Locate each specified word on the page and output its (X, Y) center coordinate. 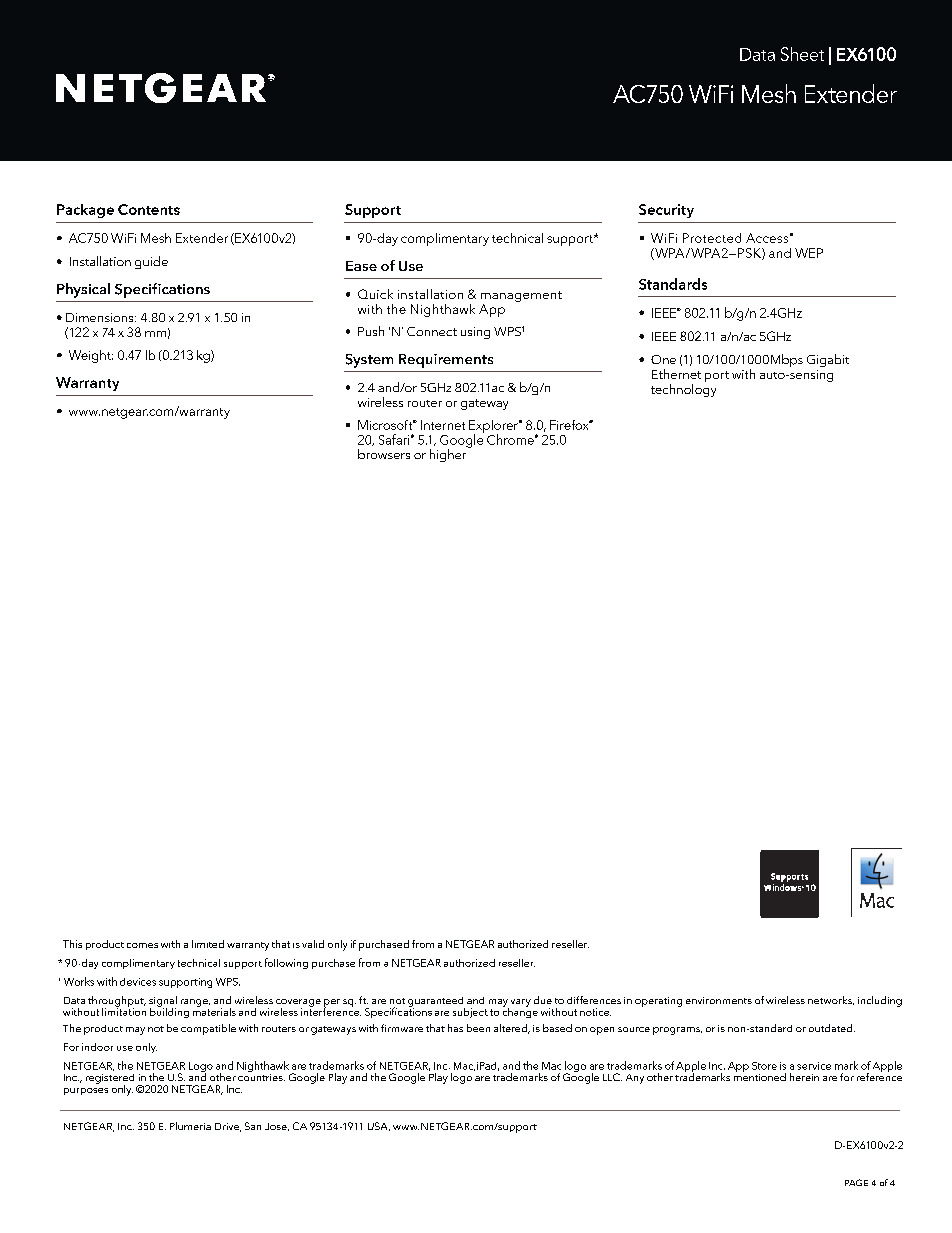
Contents (149, 209)
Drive (228, 1127)
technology (683, 389)
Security (666, 211)
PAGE (856, 1182)
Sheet (802, 54)
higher (449, 454)
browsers (384, 454)
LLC (612, 1077)
